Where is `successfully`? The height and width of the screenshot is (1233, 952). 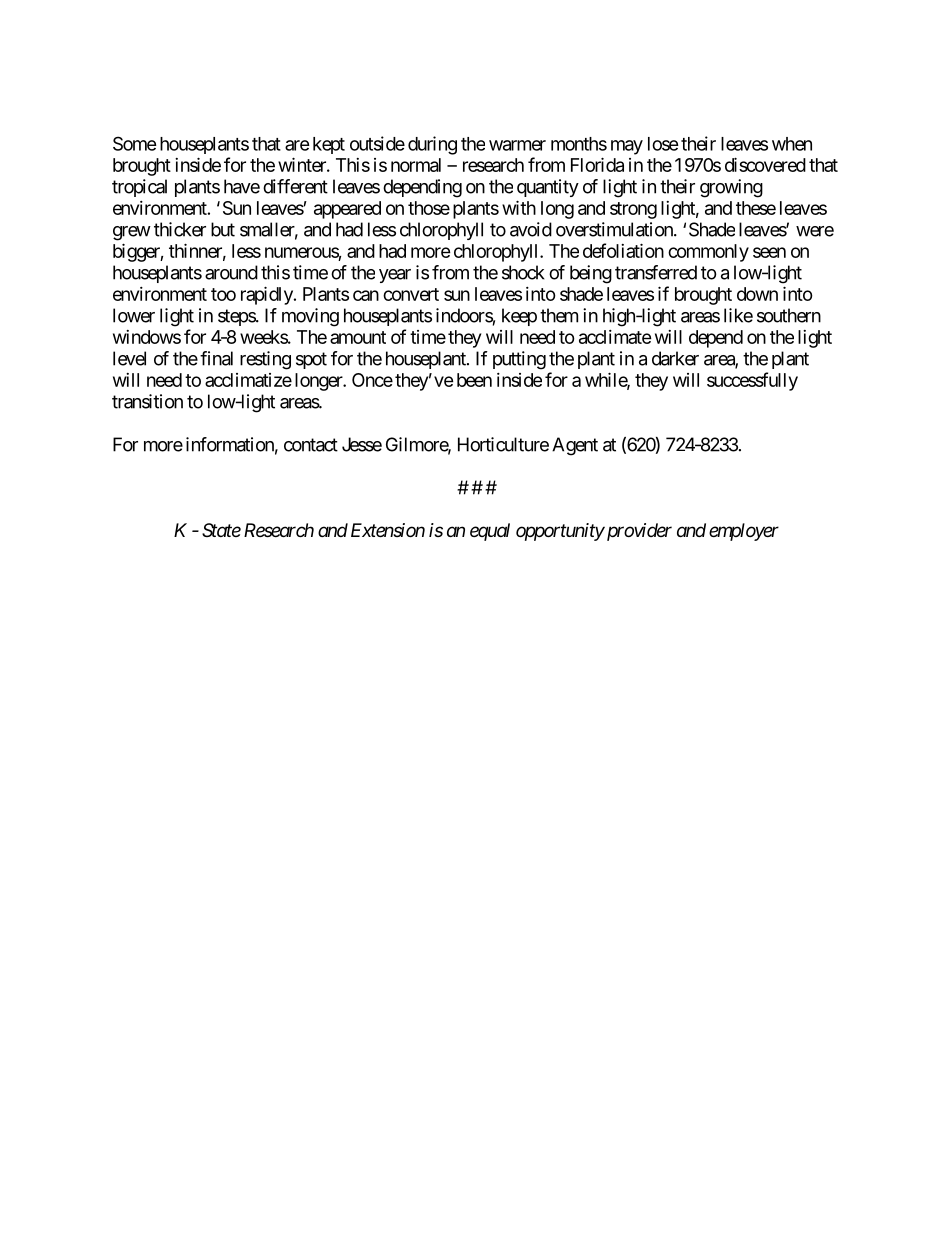
successfully is located at coordinates (752, 381).
